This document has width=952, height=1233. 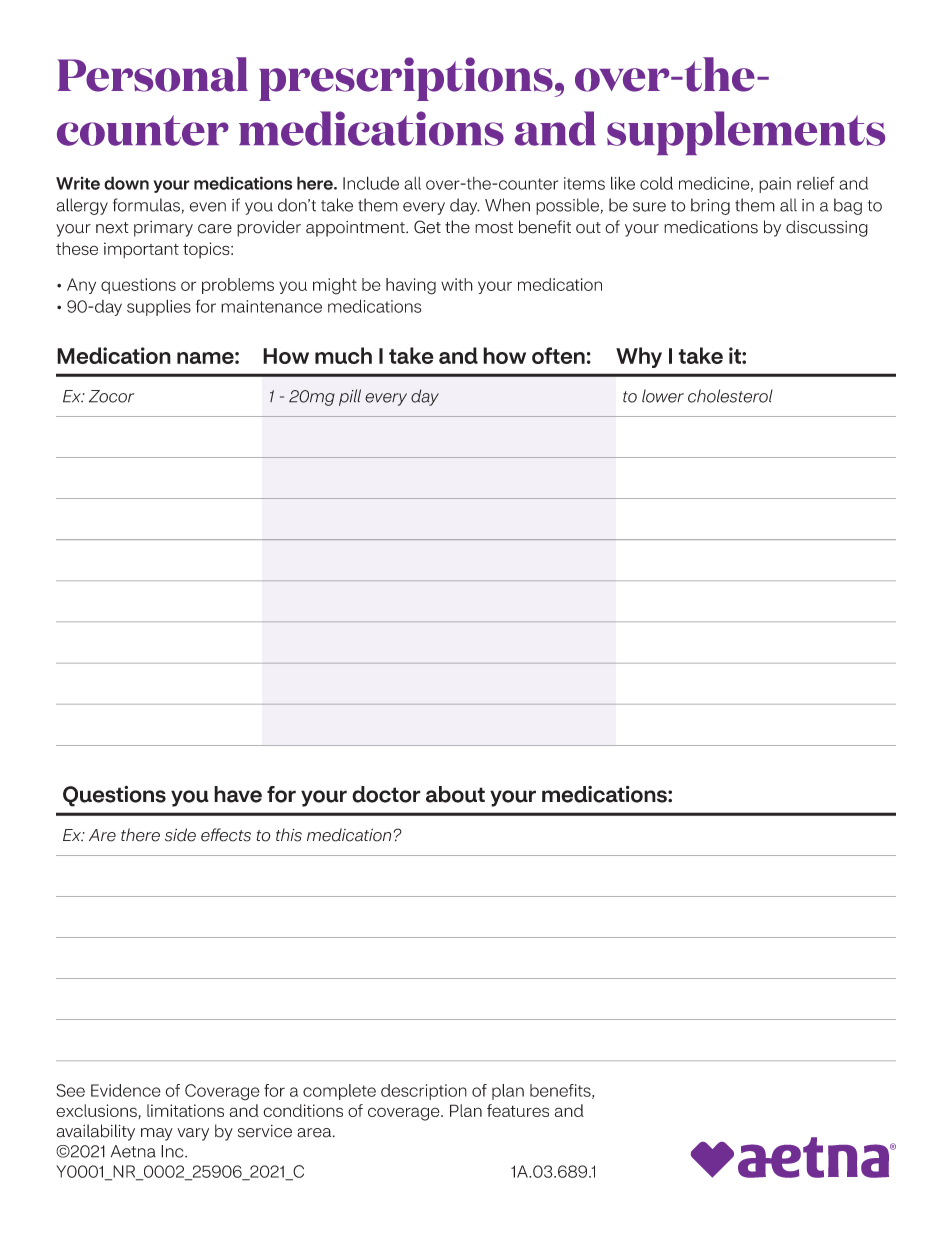 I want to click on doctor, so click(x=386, y=794).
